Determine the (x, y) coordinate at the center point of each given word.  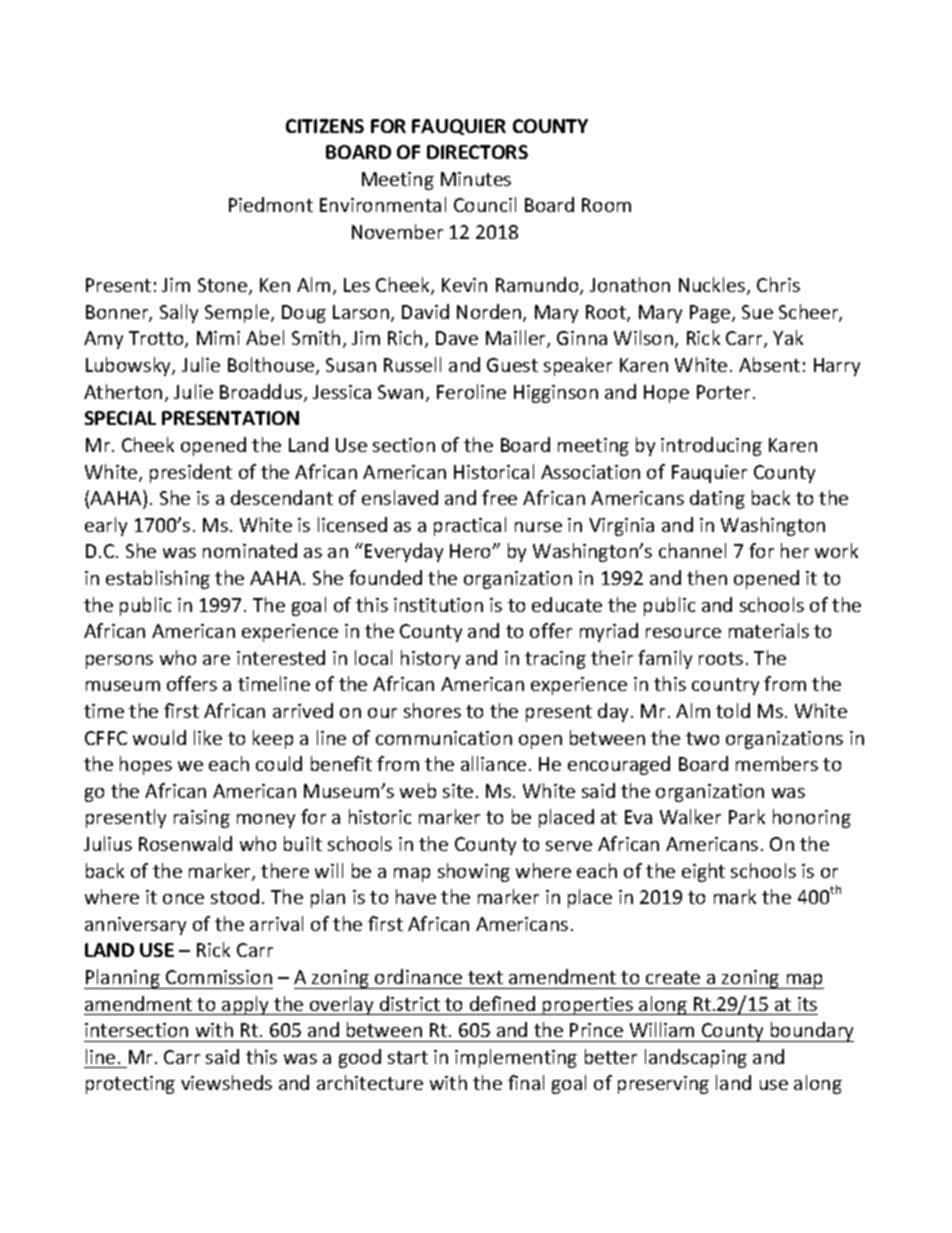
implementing (516, 1058)
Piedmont (271, 204)
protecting (130, 1085)
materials (769, 630)
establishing (158, 579)
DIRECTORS (477, 152)
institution (438, 605)
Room (606, 205)
